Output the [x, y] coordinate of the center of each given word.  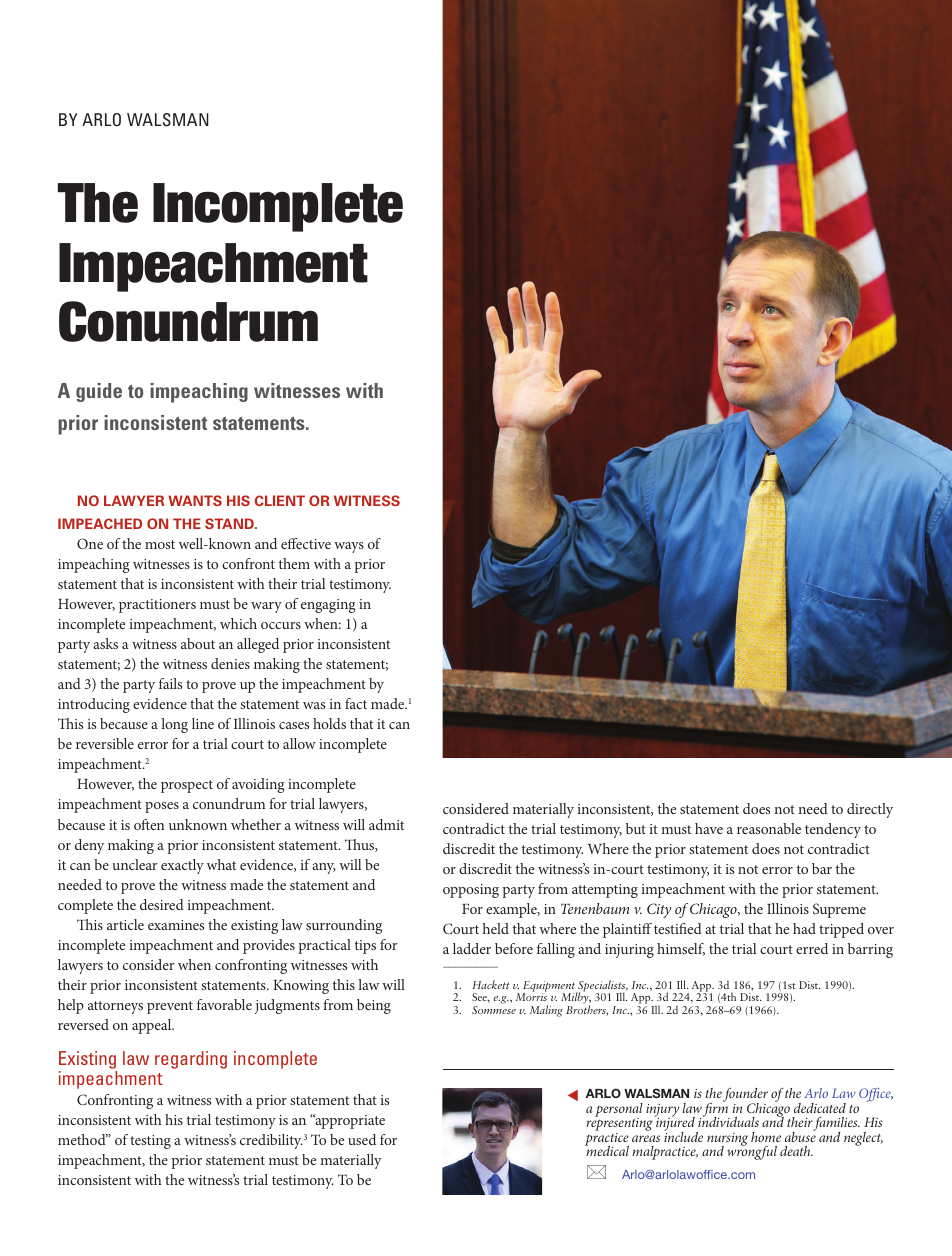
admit [386, 824]
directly [870, 810]
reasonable [769, 828]
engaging [328, 606]
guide [99, 392]
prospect [187, 786]
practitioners [157, 606]
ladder [472, 948]
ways [349, 547]
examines [176, 925]
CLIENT [280, 500]
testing [150, 1142]
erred [812, 948]
